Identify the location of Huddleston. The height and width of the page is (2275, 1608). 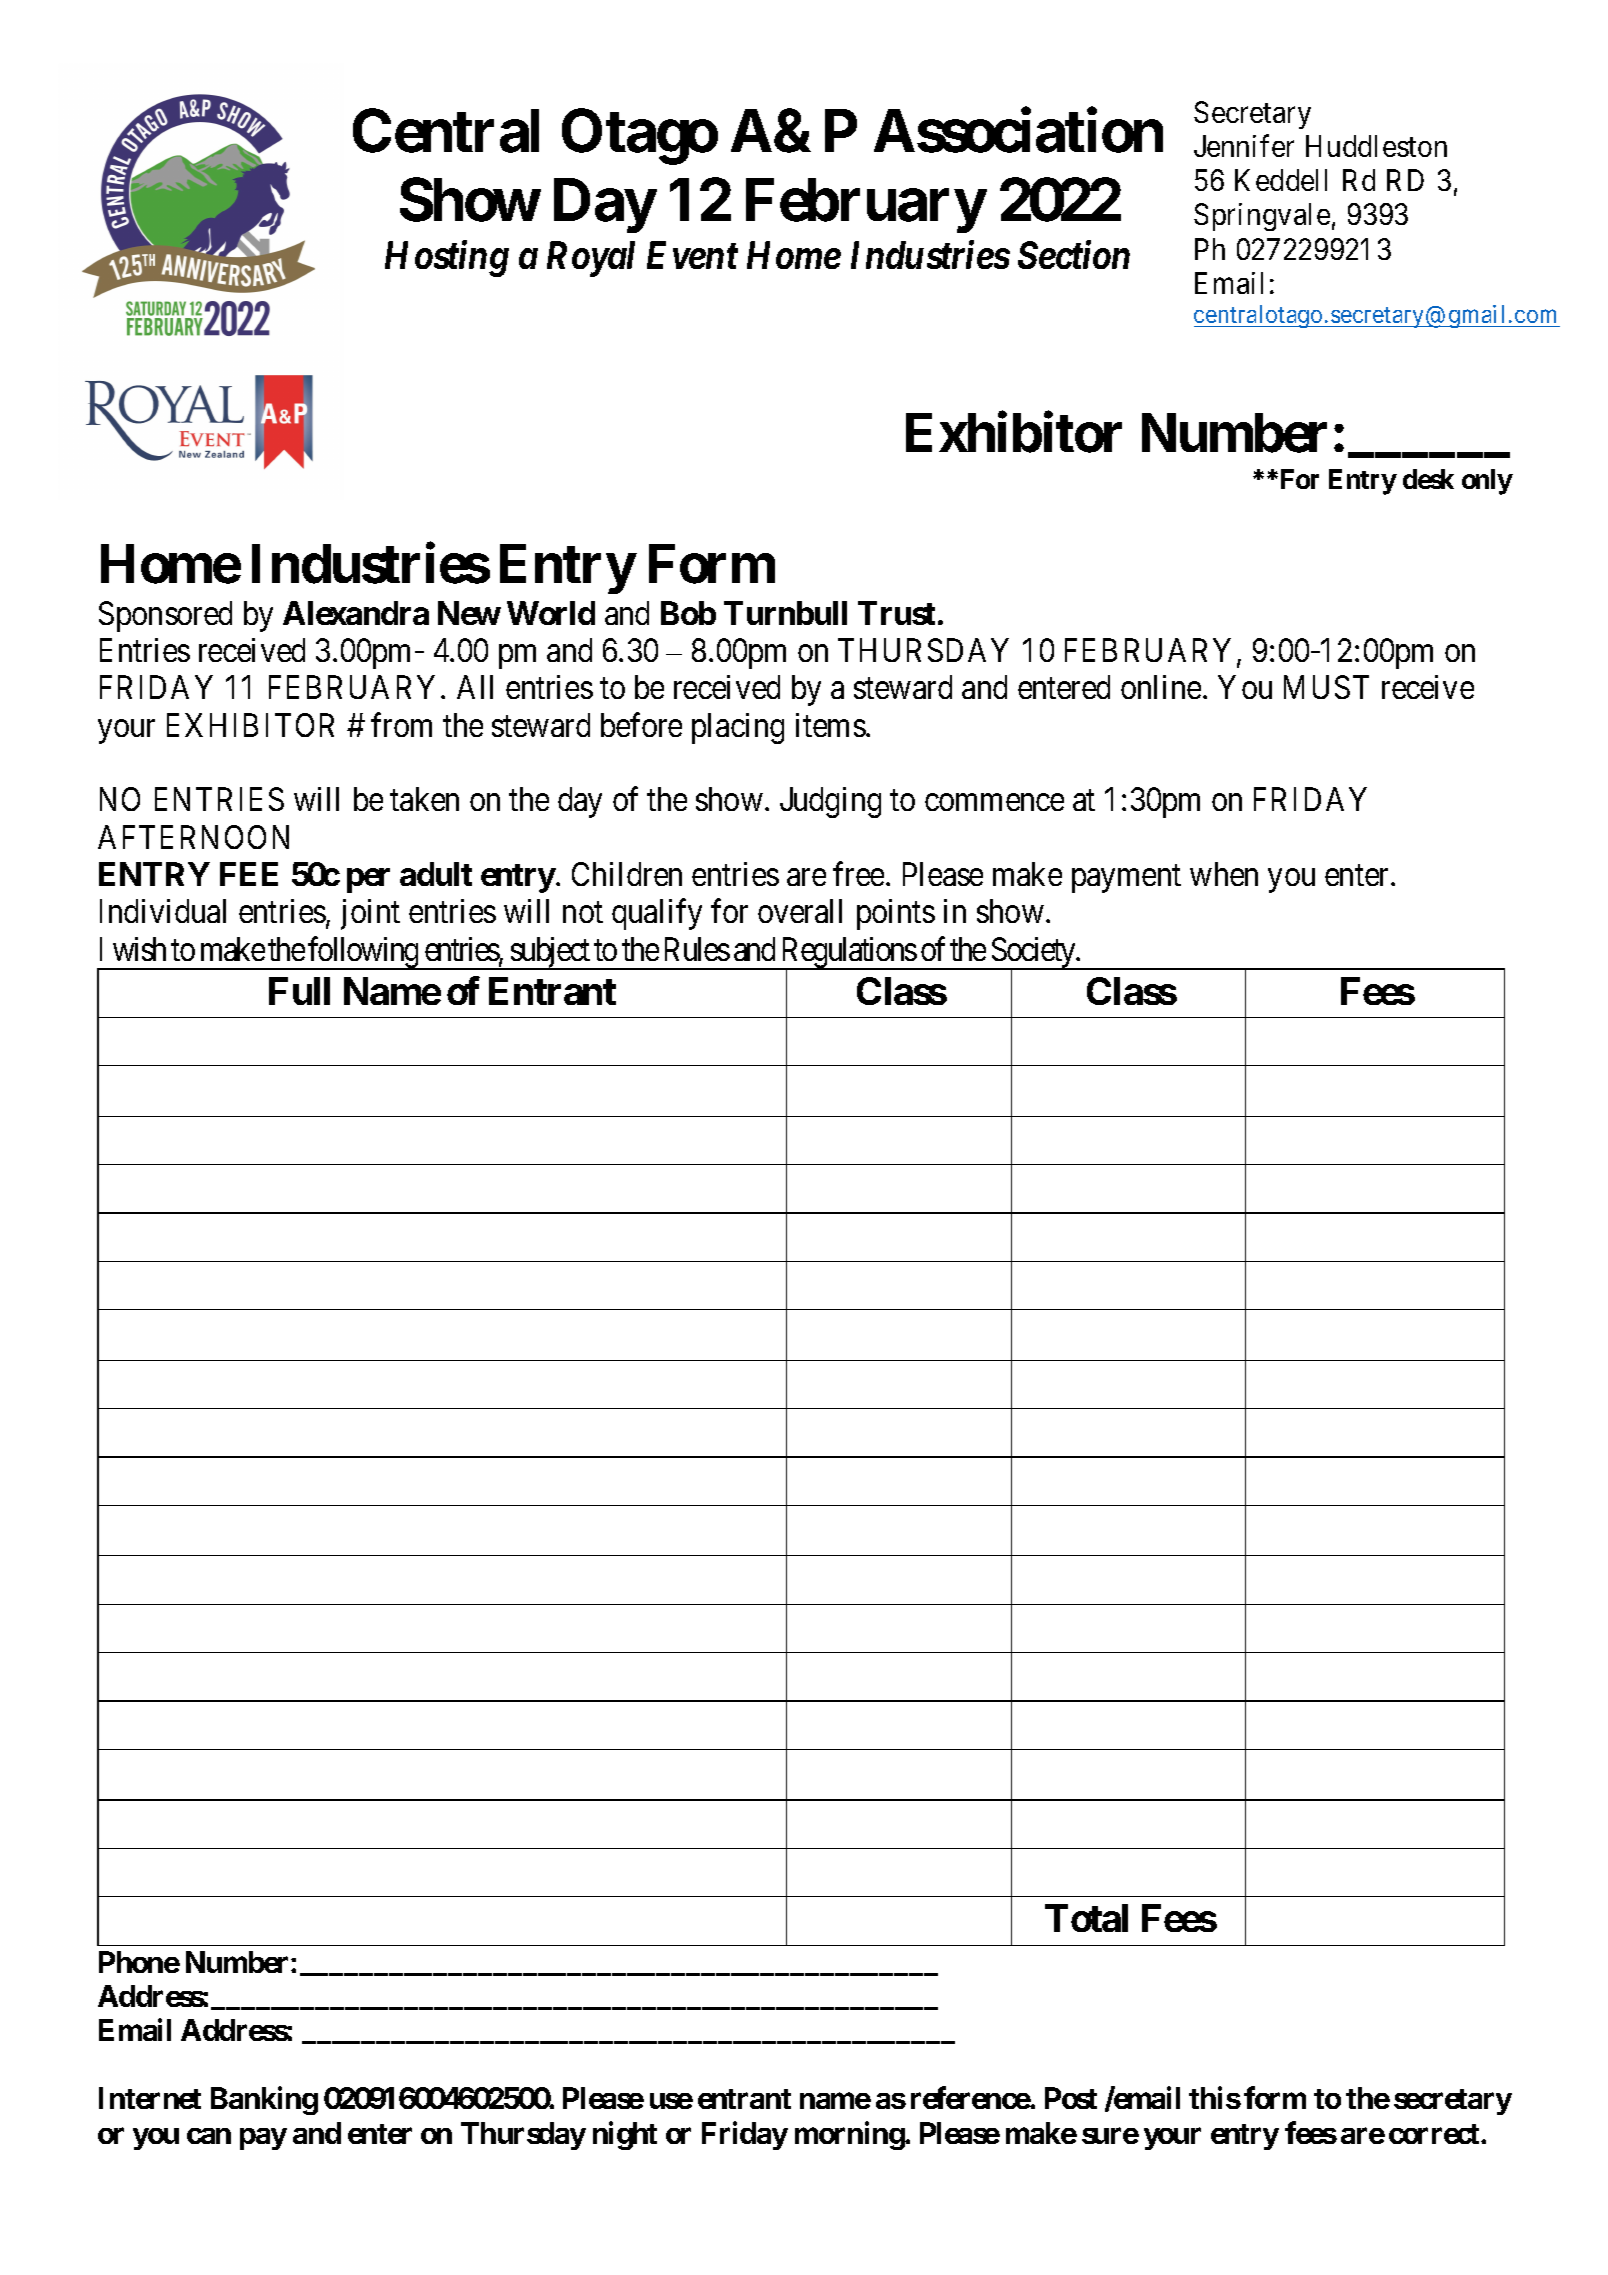
(1376, 146).
